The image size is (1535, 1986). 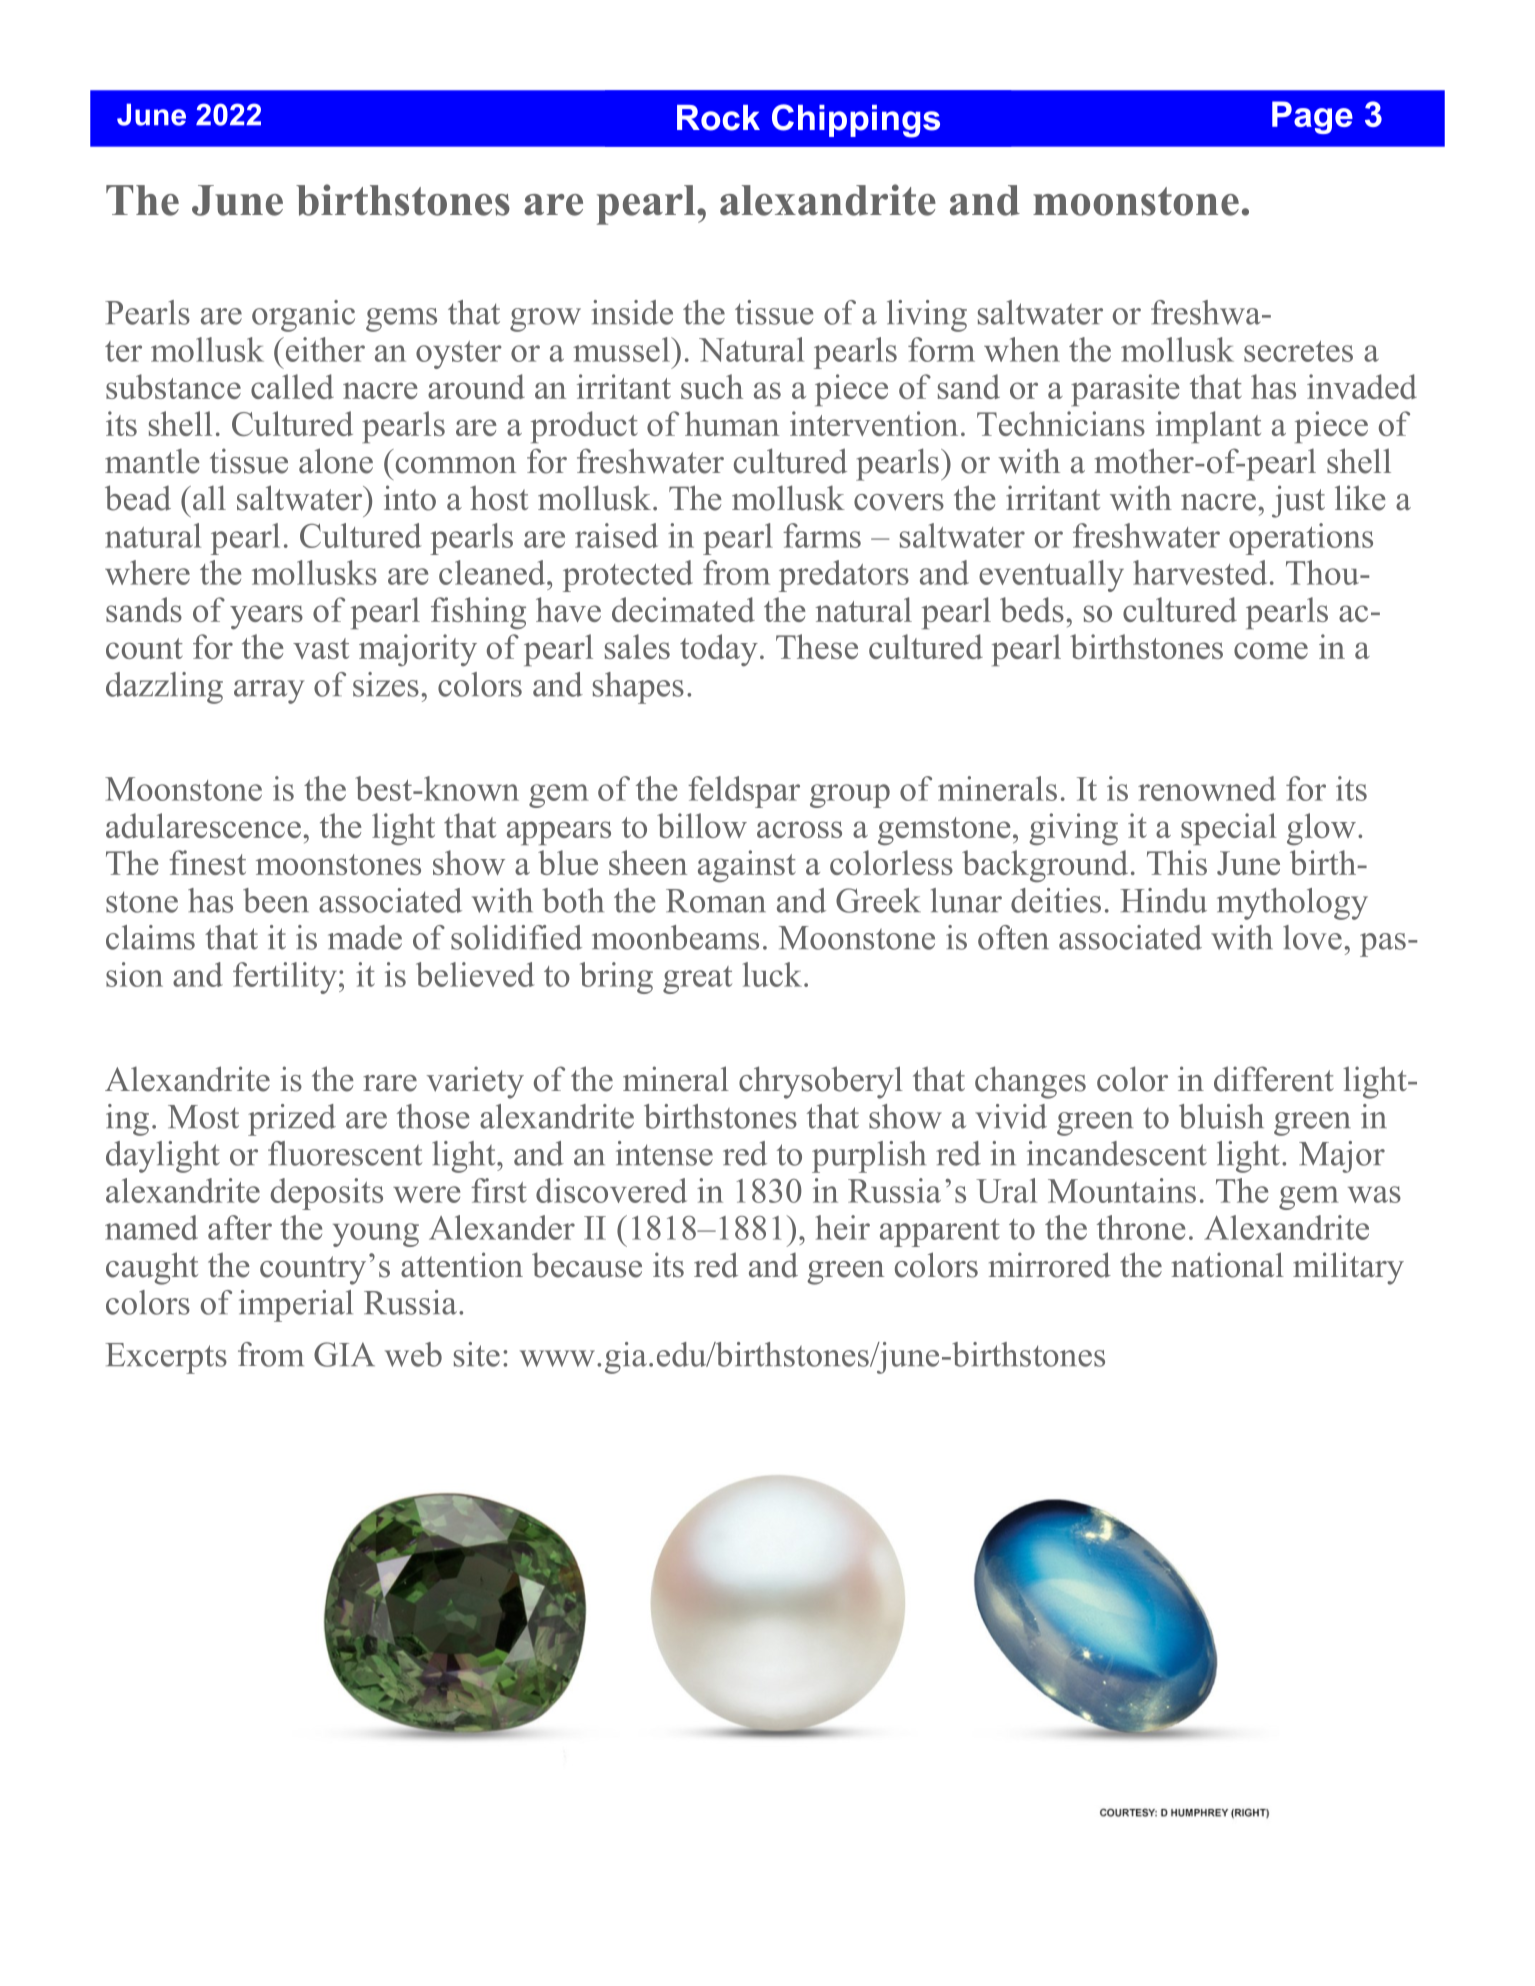 What do you see at coordinates (296, 1306) in the document?
I see `imperial` at bounding box center [296, 1306].
